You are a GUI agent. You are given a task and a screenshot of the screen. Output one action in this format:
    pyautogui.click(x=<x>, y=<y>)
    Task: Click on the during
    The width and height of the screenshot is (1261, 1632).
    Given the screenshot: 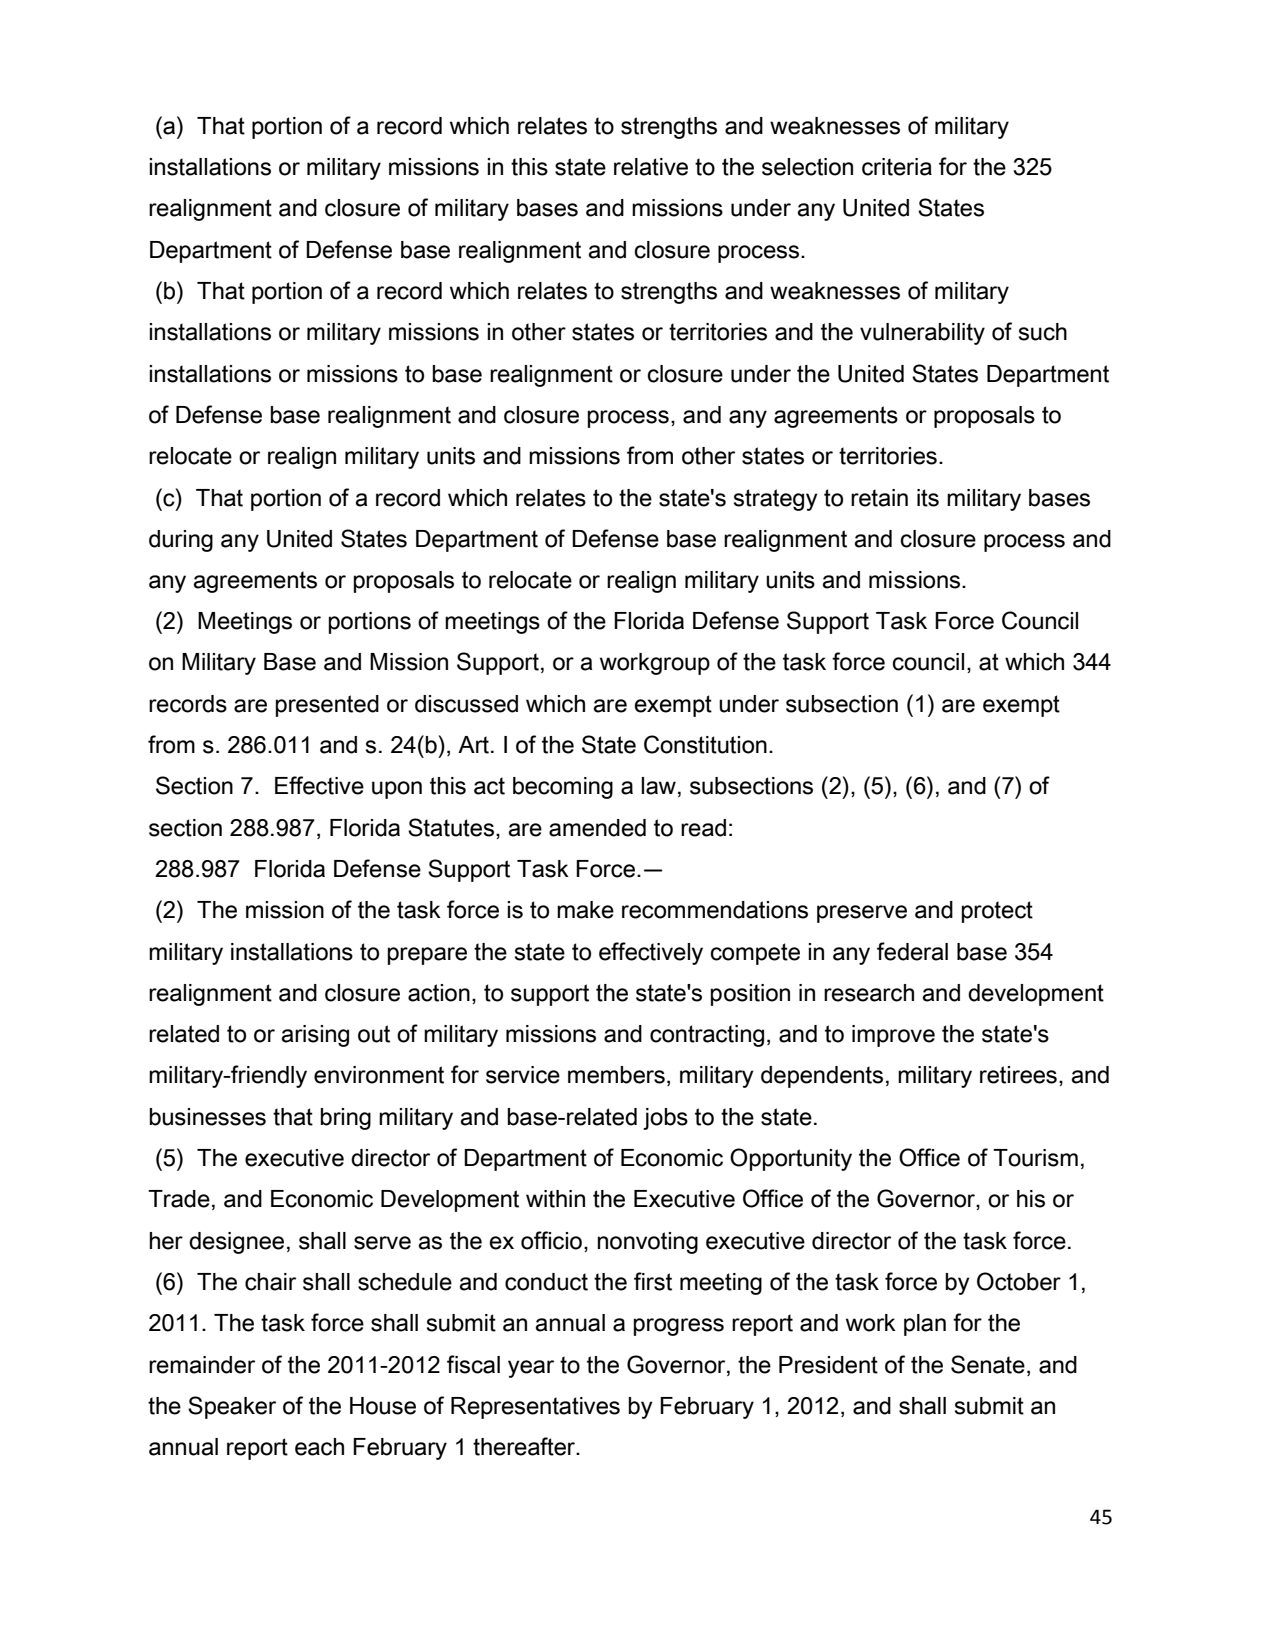 What is the action you would take?
    pyautogui.click(x=181, y=541)
